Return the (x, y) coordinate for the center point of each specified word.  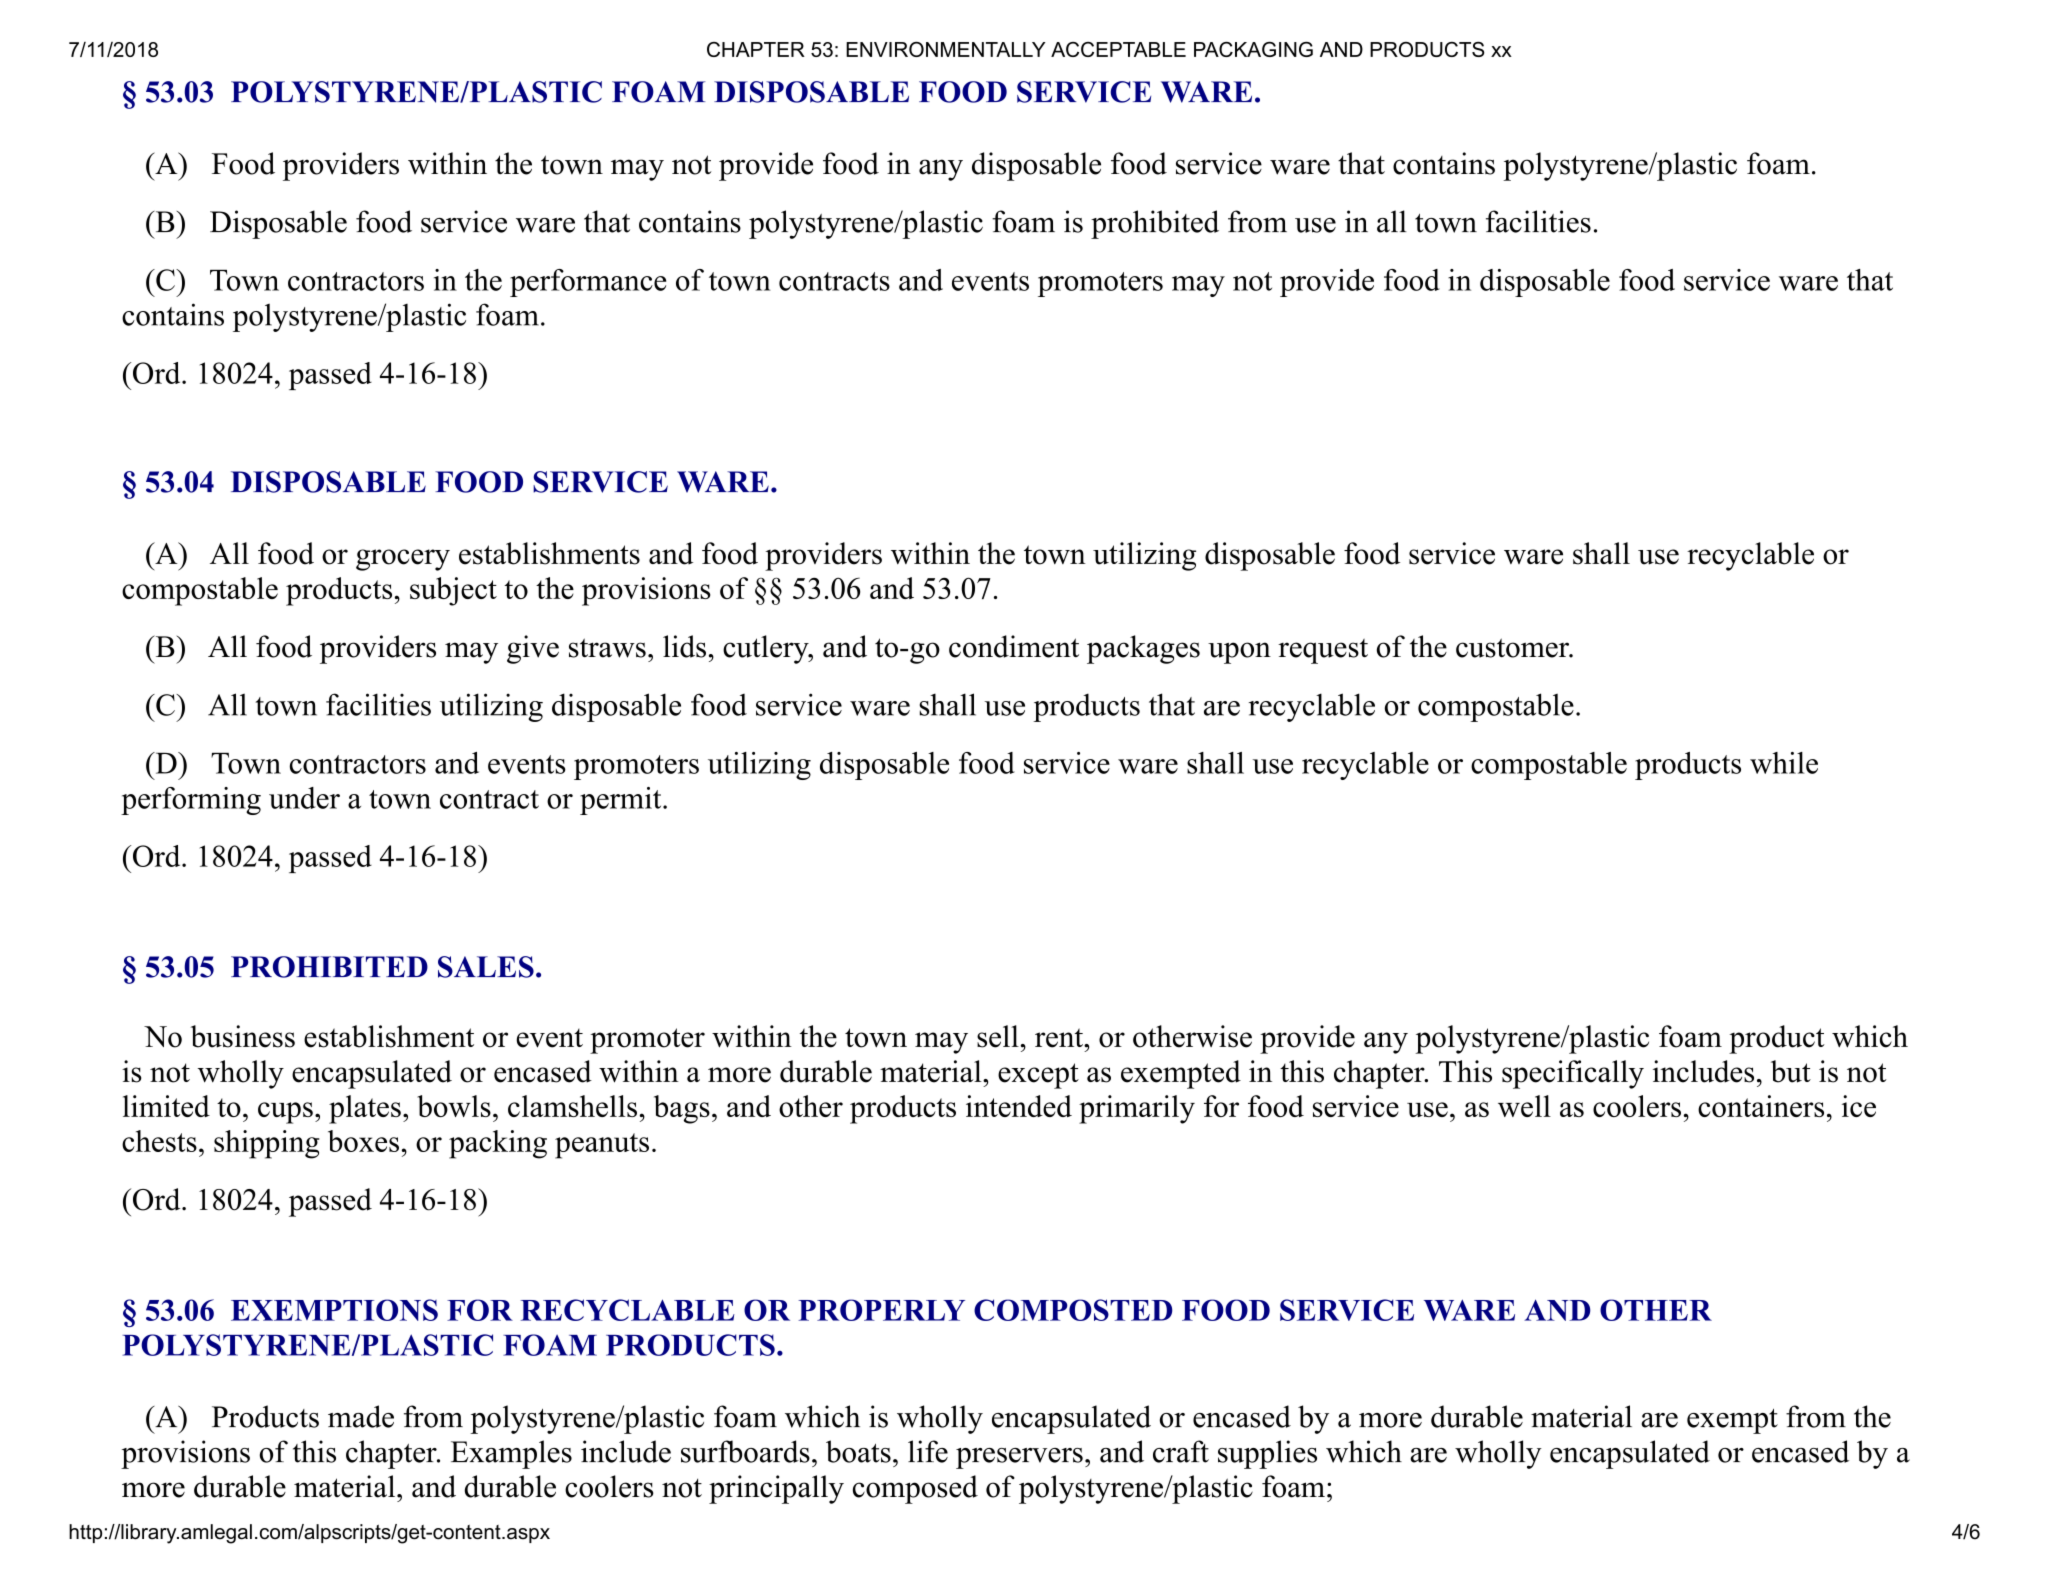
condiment (1014, 646)
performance (588, 283)
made (361, 1416)
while (1784, 763)
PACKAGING (1253, 49)
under (304, 798)
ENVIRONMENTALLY (946, 49)
